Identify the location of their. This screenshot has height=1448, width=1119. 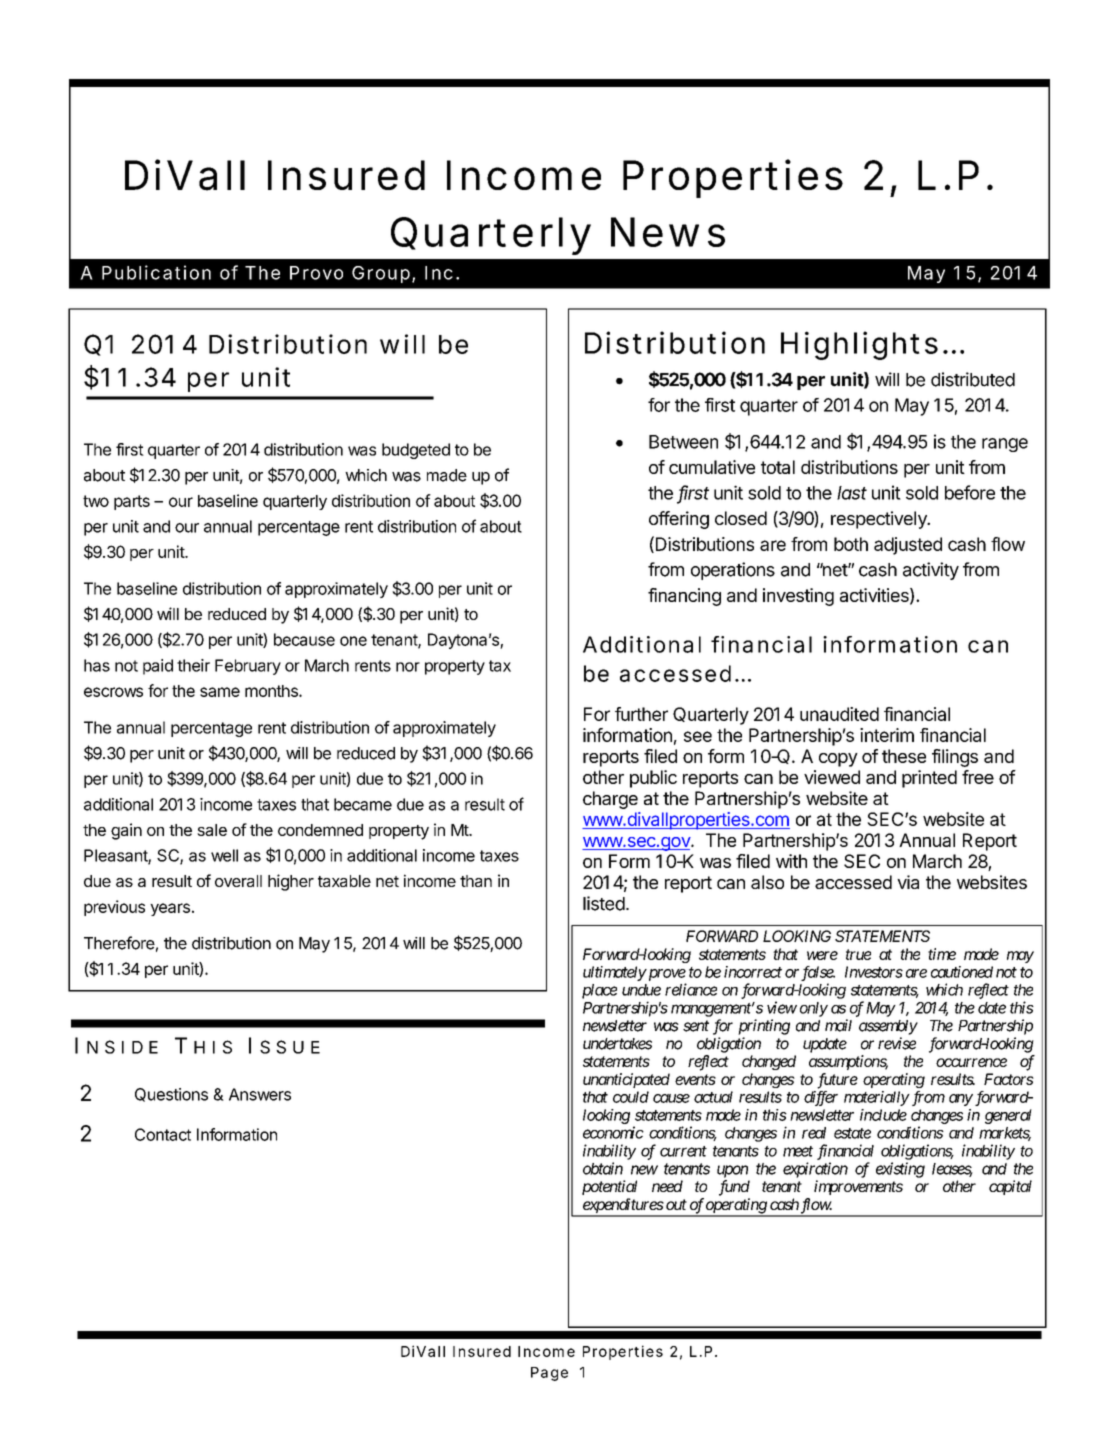
(193, 665).
